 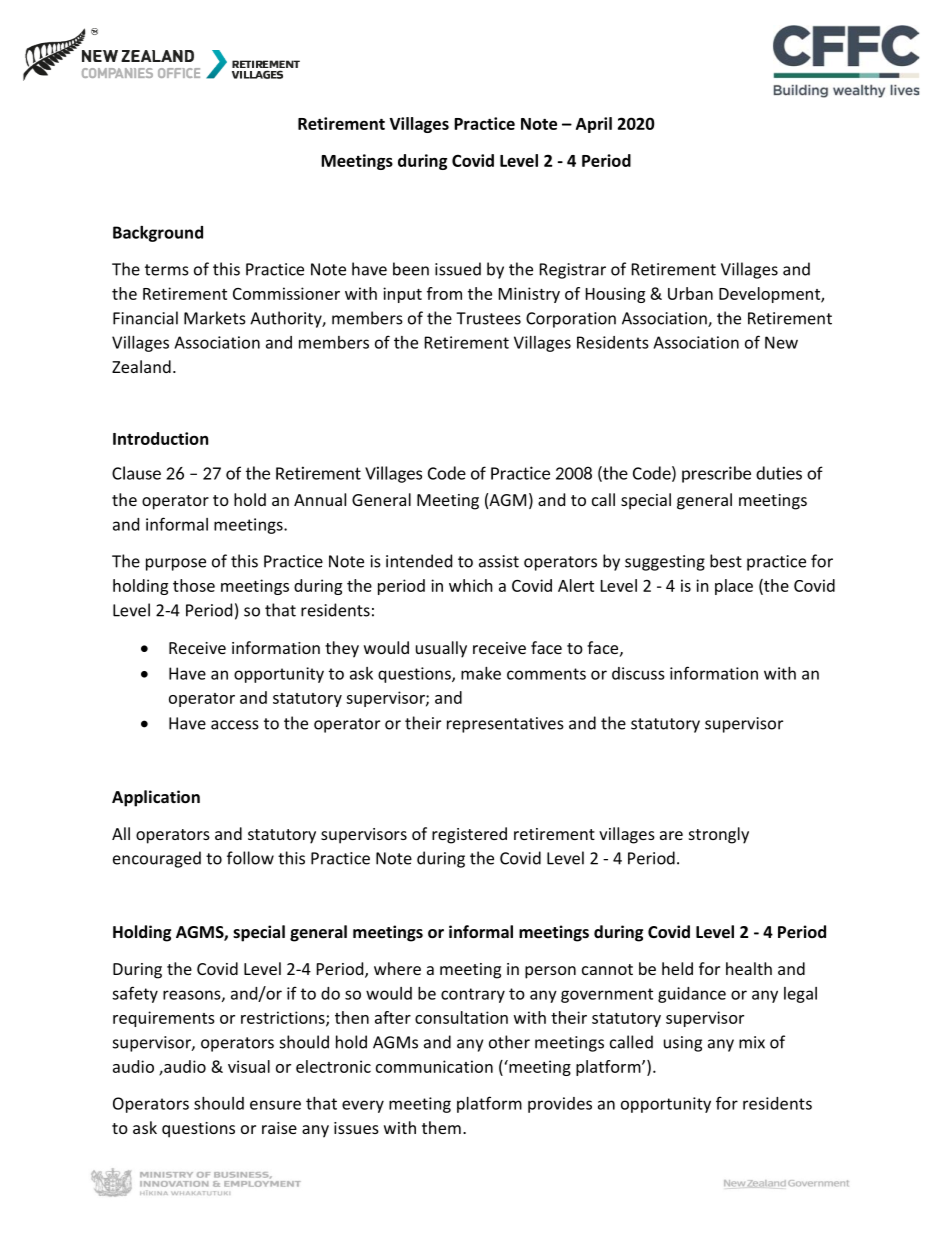 I want to click on April, so click(x=594, y=125).
